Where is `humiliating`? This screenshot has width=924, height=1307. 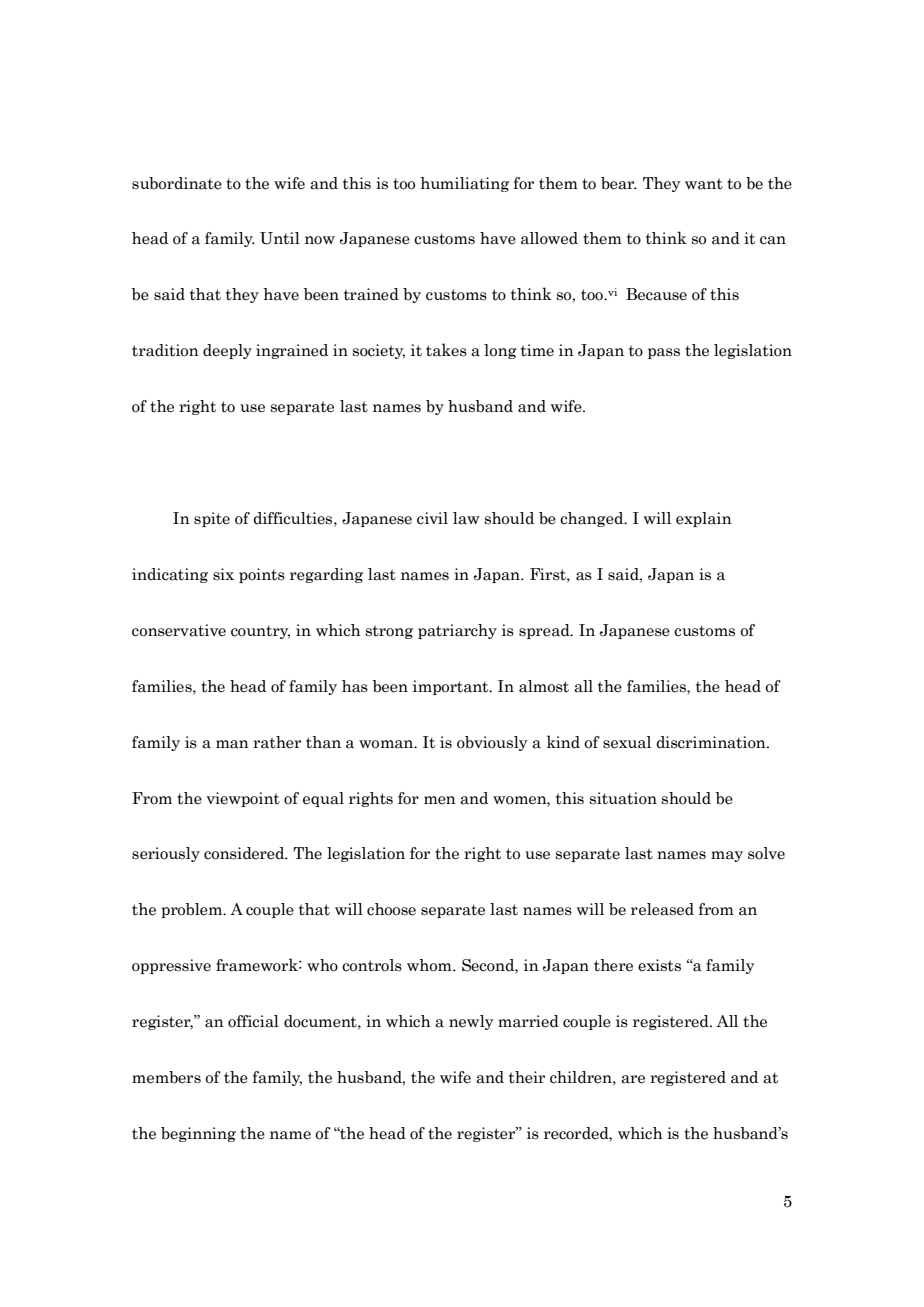
humiliating is located at coordinates (464, 184).
